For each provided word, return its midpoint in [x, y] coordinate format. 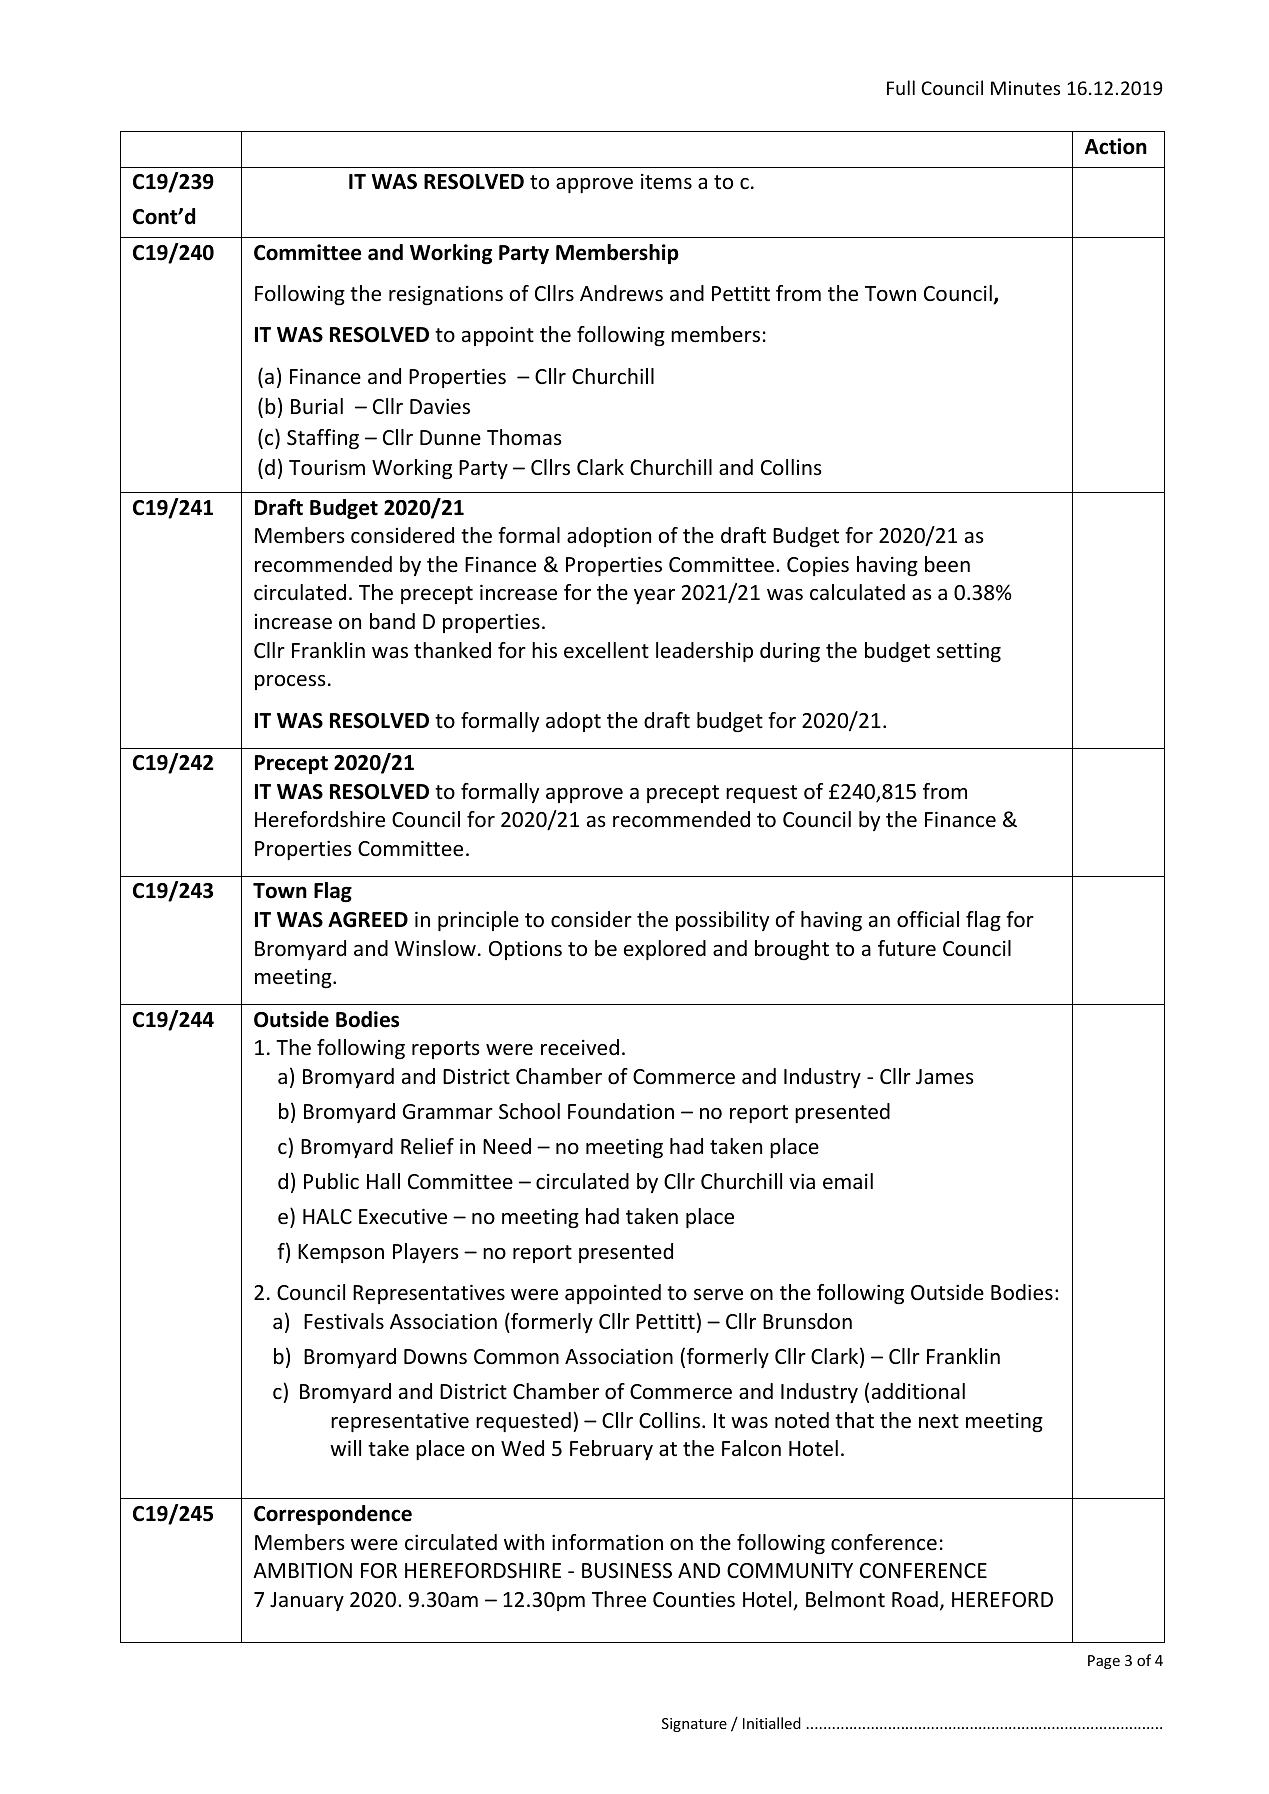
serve [718, 1295]
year [654, 596]
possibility [722, 921]
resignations [446, 295]
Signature [694, 1725]
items [666, 182]
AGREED [368, 920]
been [947, 564]
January [307, 1601]
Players [425, 1253]
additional [918, 1391]
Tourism [327, 468]
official [928, 919]
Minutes [1025, 88]
